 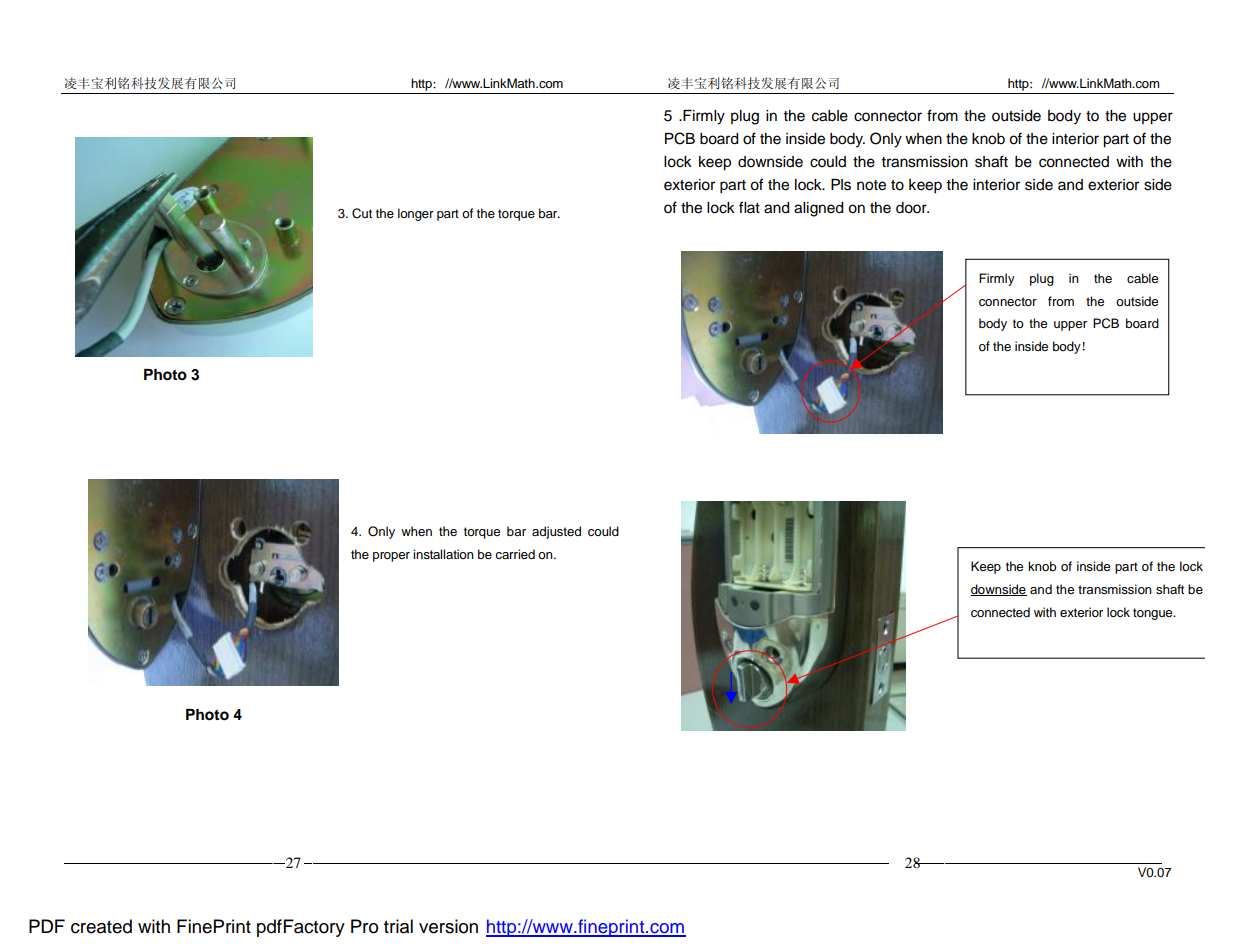 What do you see at coordinates (1154, 614) in the screenshot?
I see `tongue` at bounding box center [1154, 614].
